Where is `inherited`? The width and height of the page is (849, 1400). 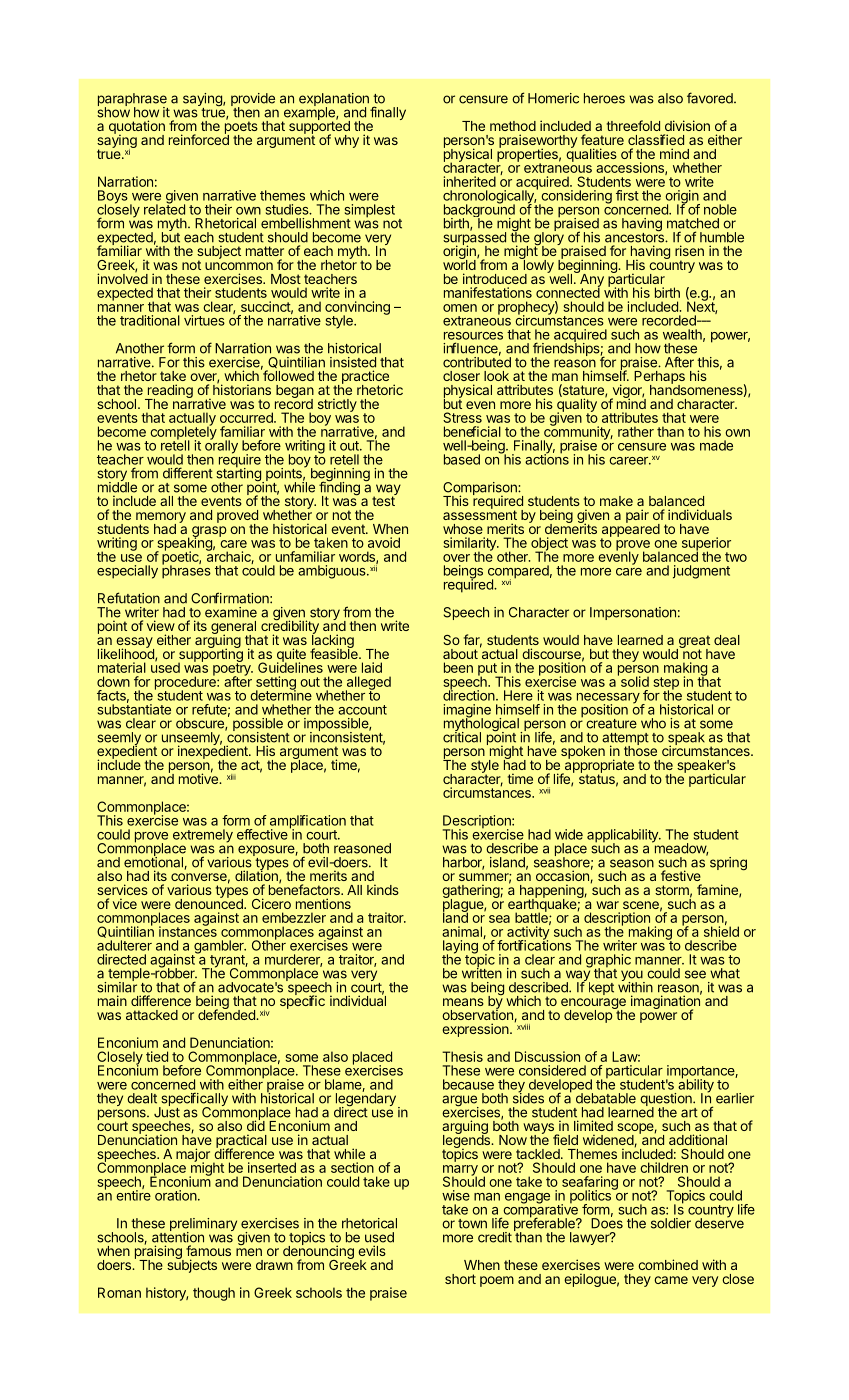
inherited is located at coordinates (470, 181).
